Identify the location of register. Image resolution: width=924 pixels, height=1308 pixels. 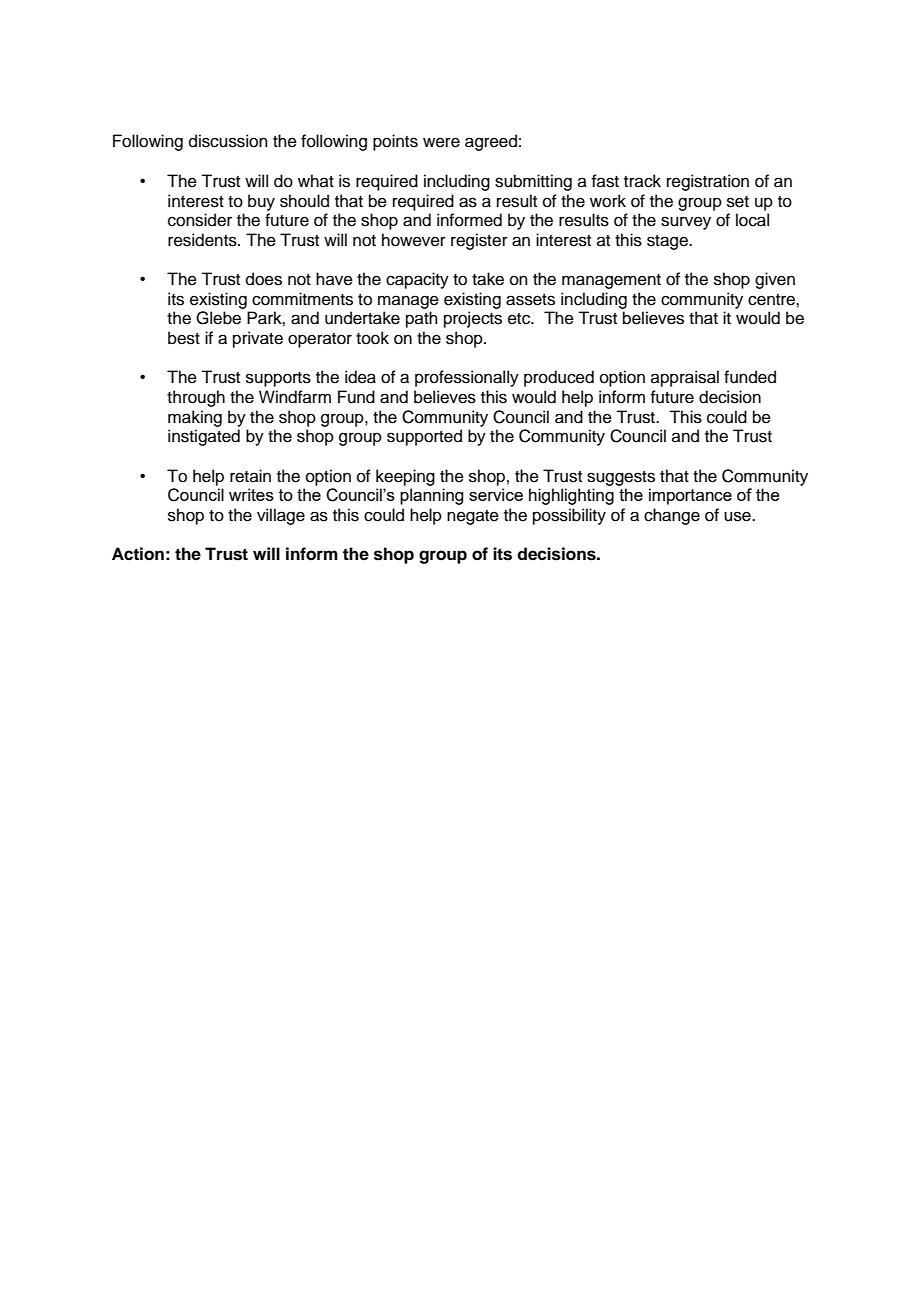
(479, 241).
